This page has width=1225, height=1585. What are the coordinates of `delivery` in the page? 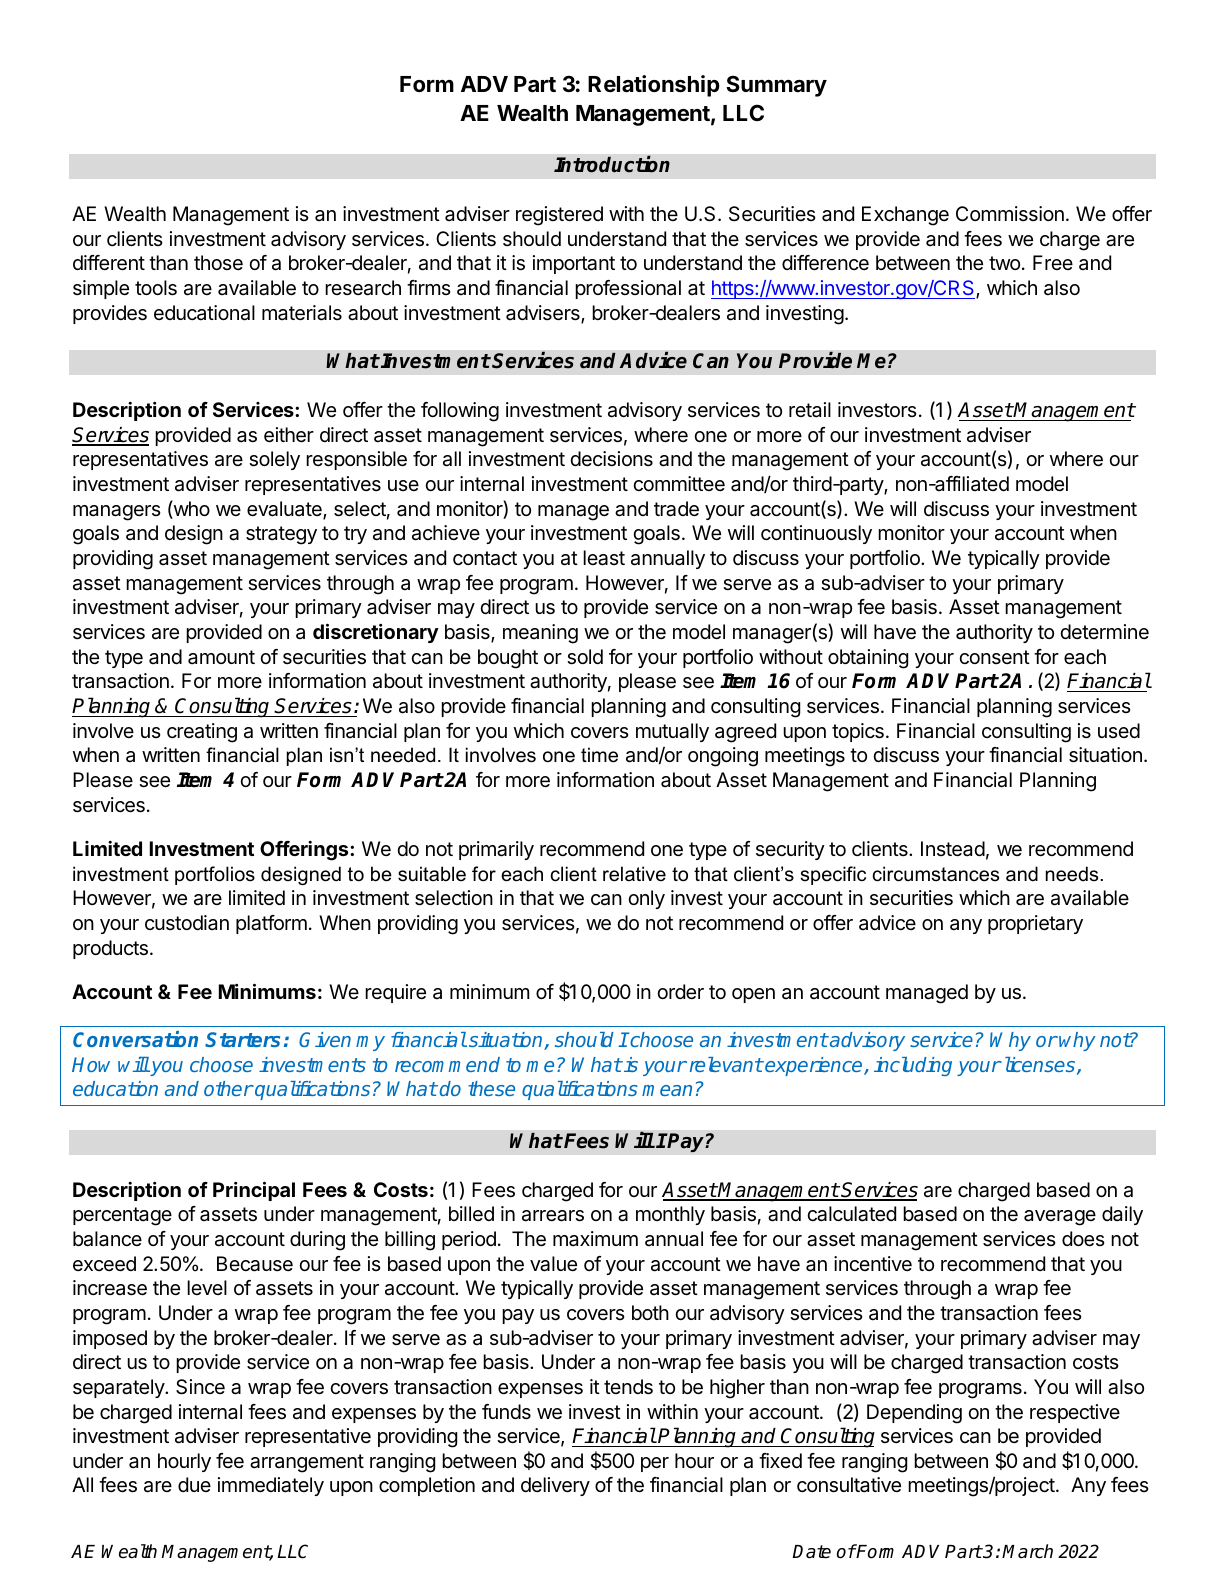 It's located at (555, 1486).
